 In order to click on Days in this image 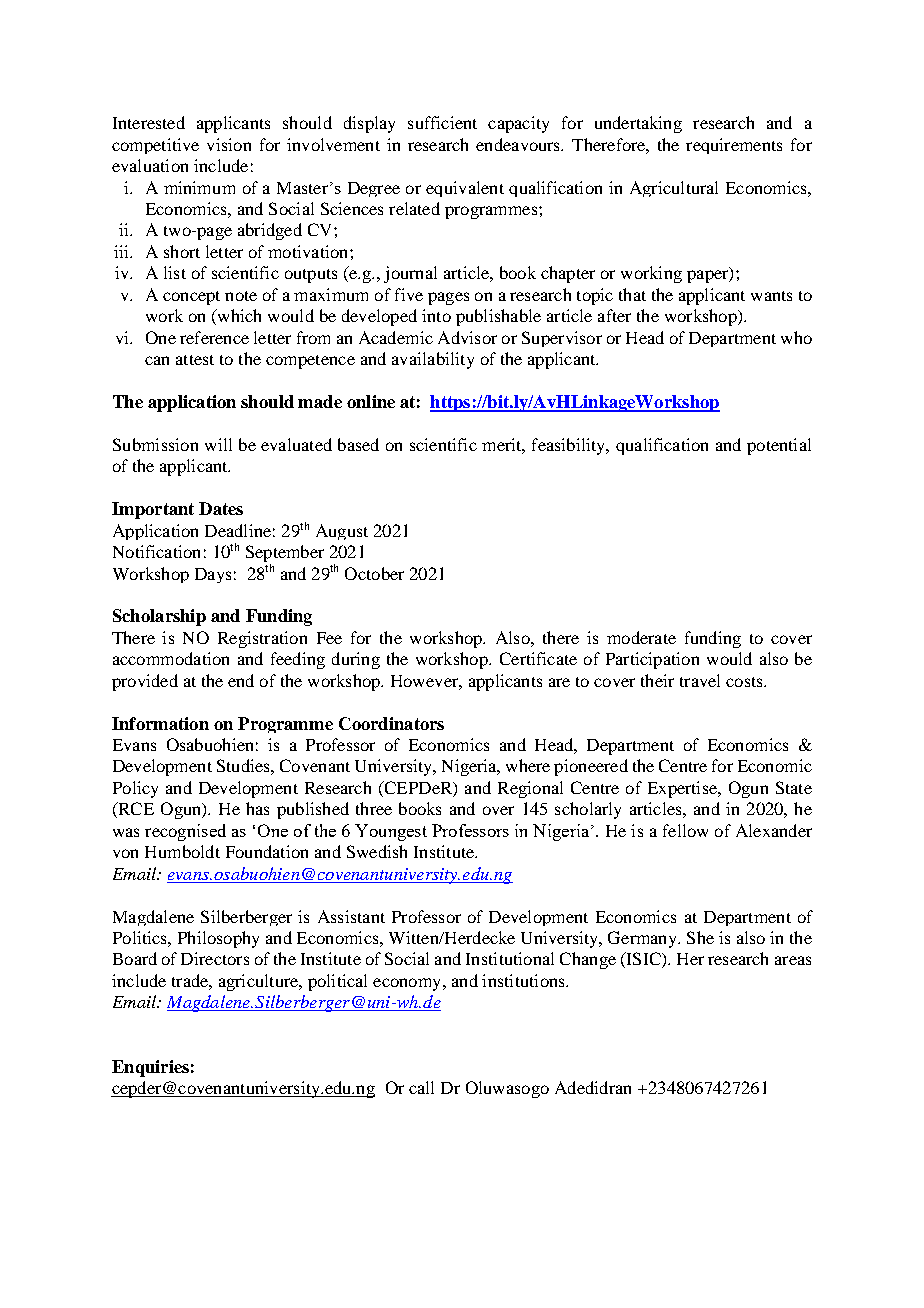, I will do `click(213, 575)`.
